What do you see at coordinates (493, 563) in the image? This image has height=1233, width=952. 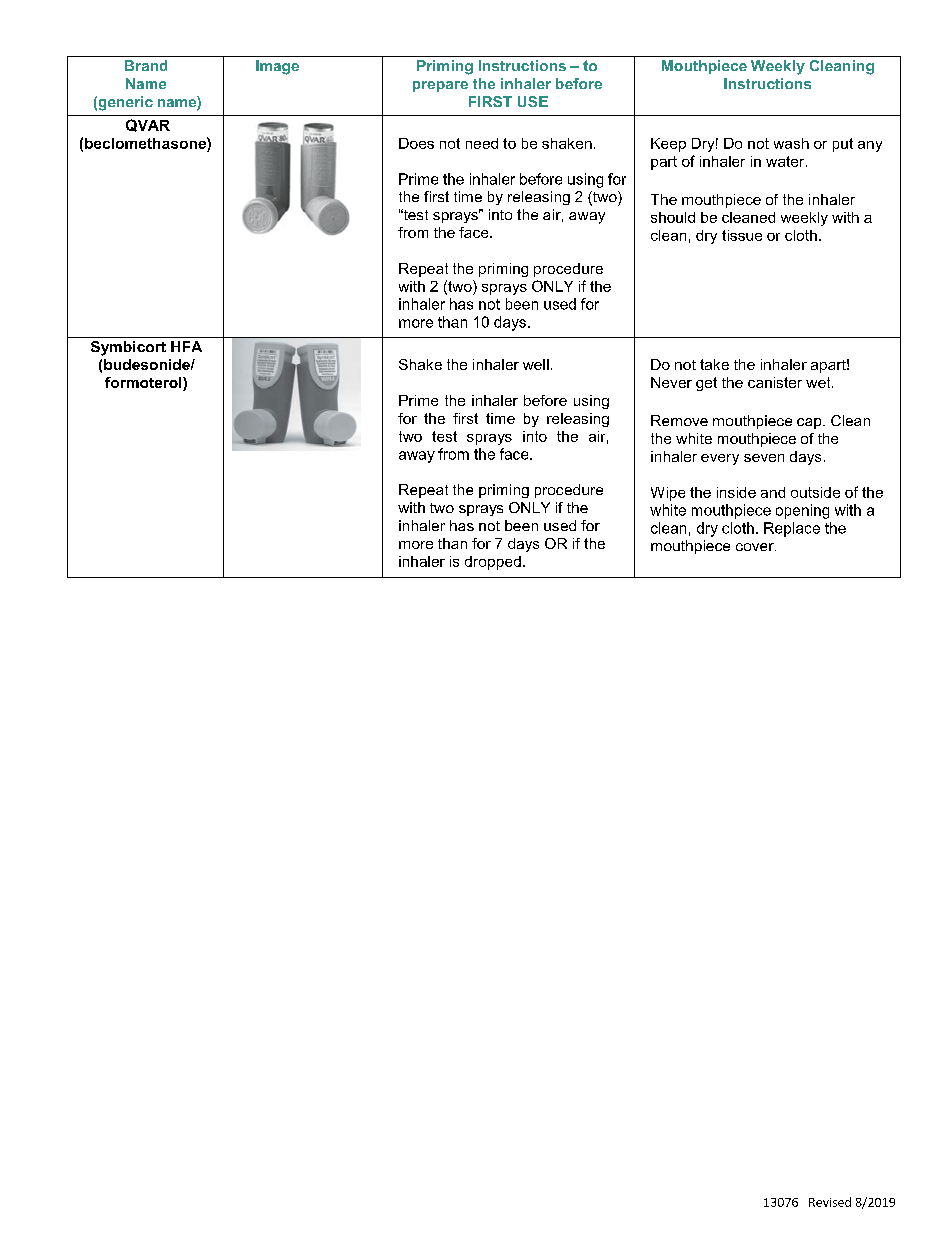 I see `dropped` at bounding box center [493, 563].
